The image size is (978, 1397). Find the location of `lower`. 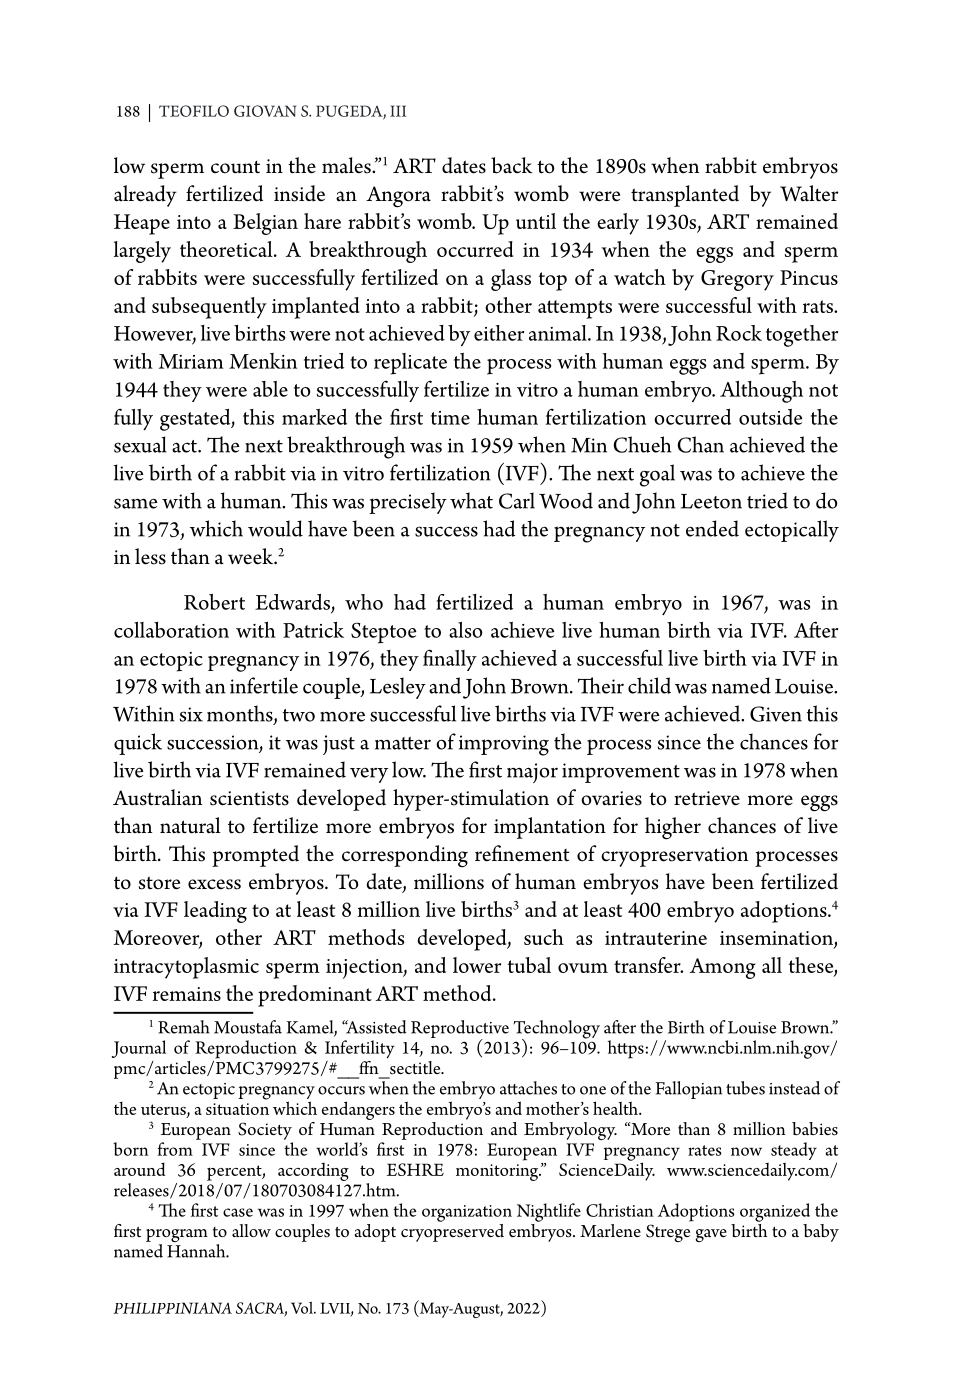

lower is located at coordinates (477, 965).
